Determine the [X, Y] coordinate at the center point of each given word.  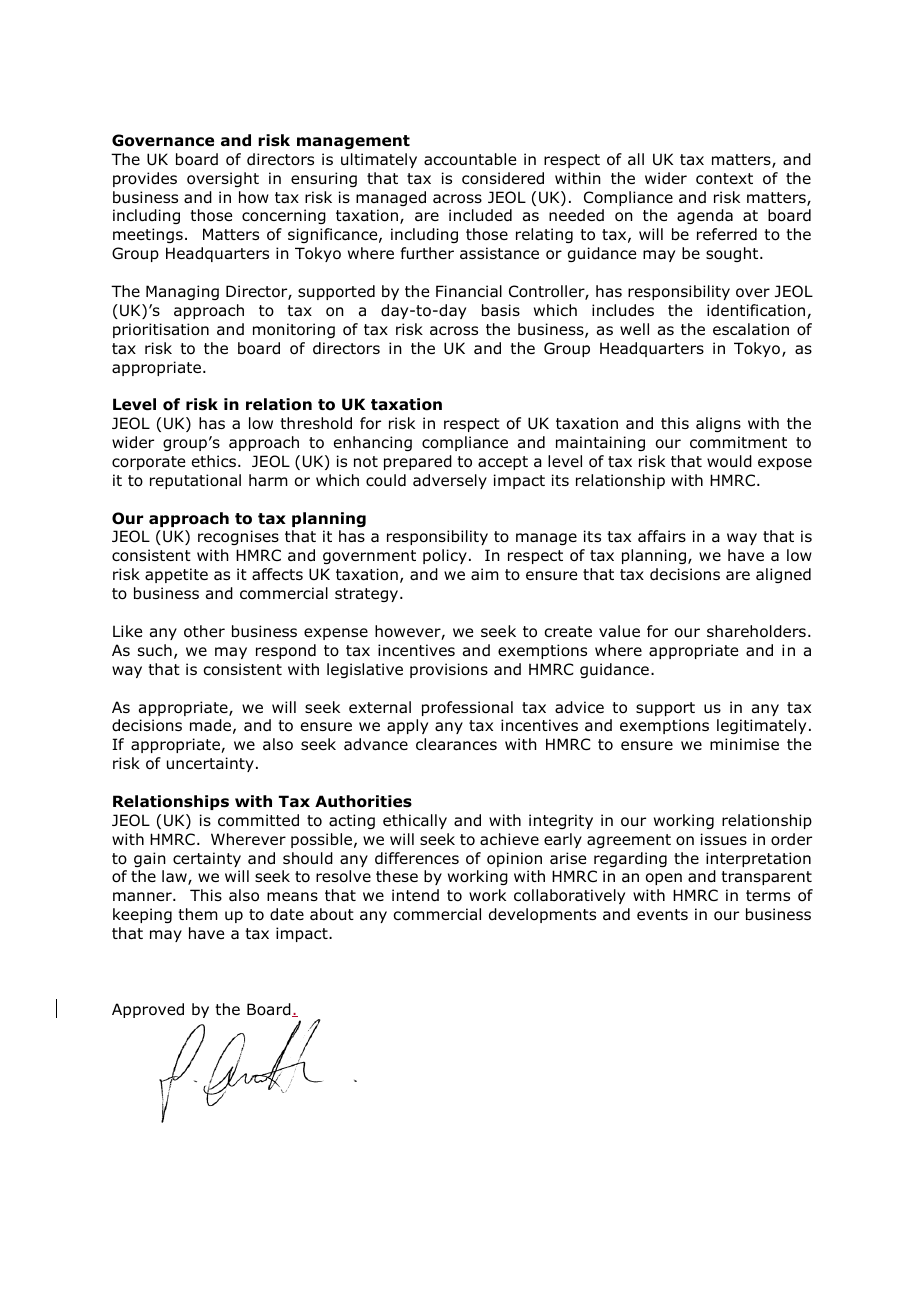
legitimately [761, 726]
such [155, 650]
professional [467, 708]
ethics [215, 461]
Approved [148, 1010]
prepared [418, 462]
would [729, 461]
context [724, 179]
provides [145, 179]
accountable [470, 159]
